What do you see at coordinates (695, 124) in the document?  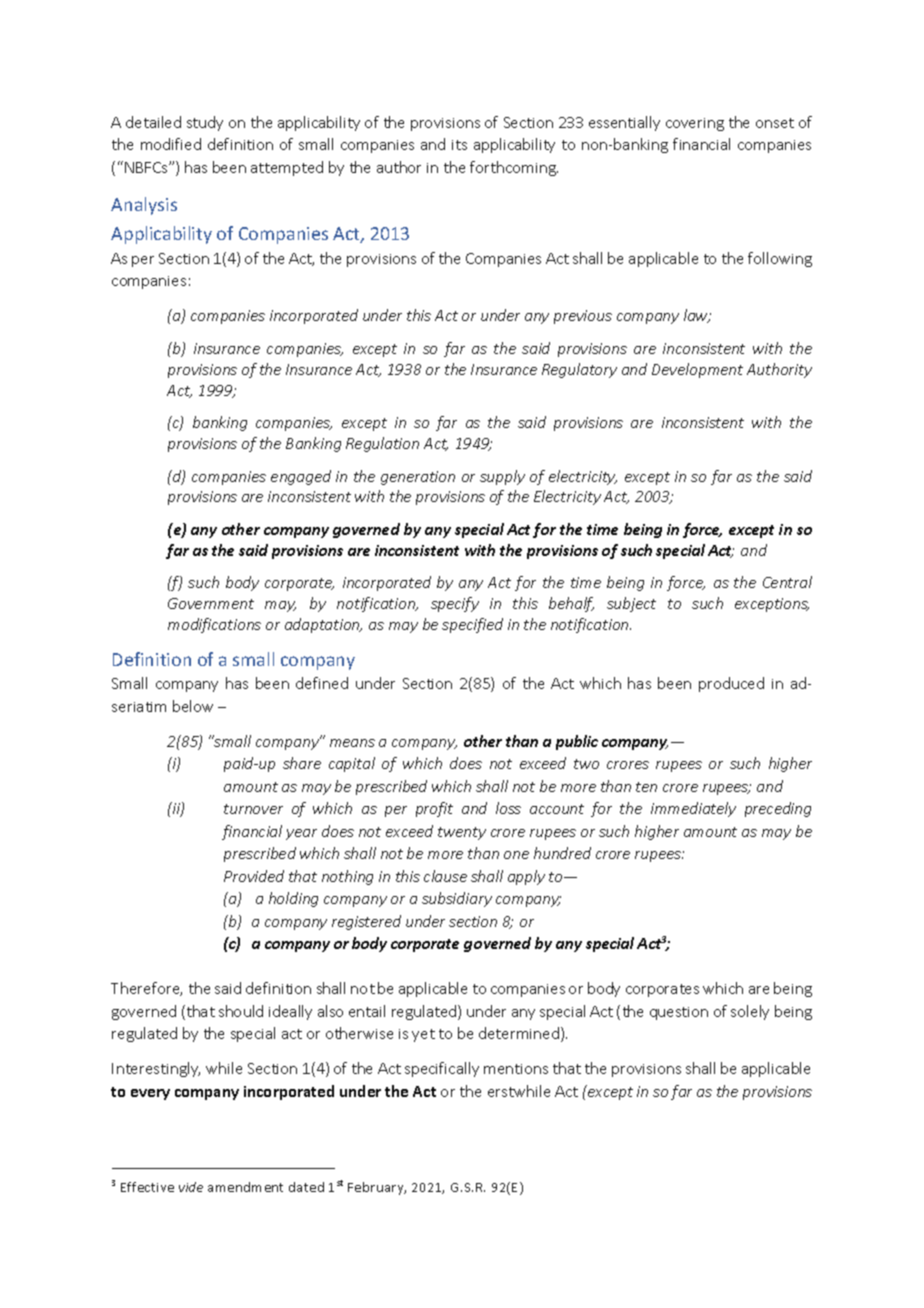 I see `covering` at bounding box center [695, 124].
